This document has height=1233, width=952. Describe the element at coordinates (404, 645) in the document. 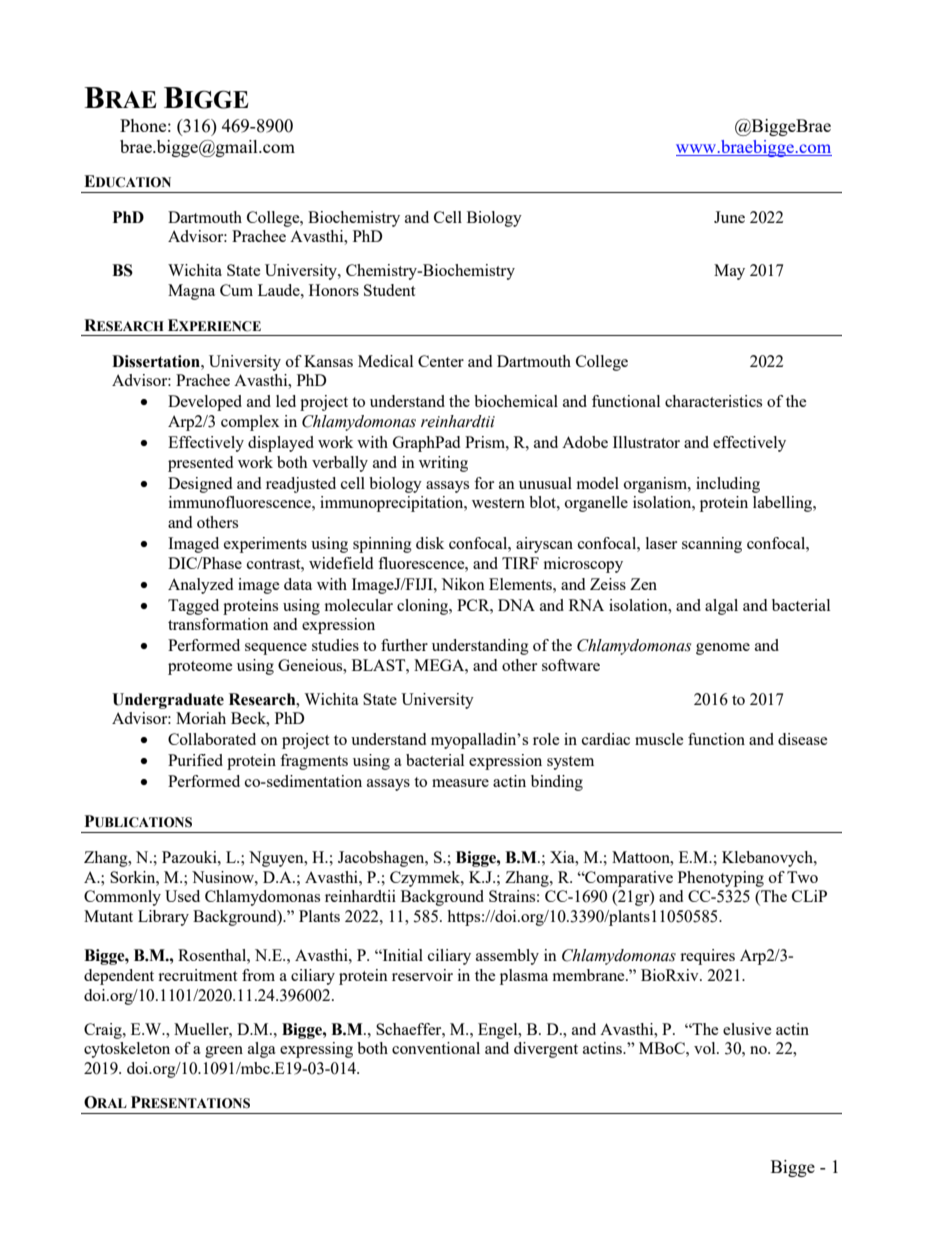

I see `further` at that location.
